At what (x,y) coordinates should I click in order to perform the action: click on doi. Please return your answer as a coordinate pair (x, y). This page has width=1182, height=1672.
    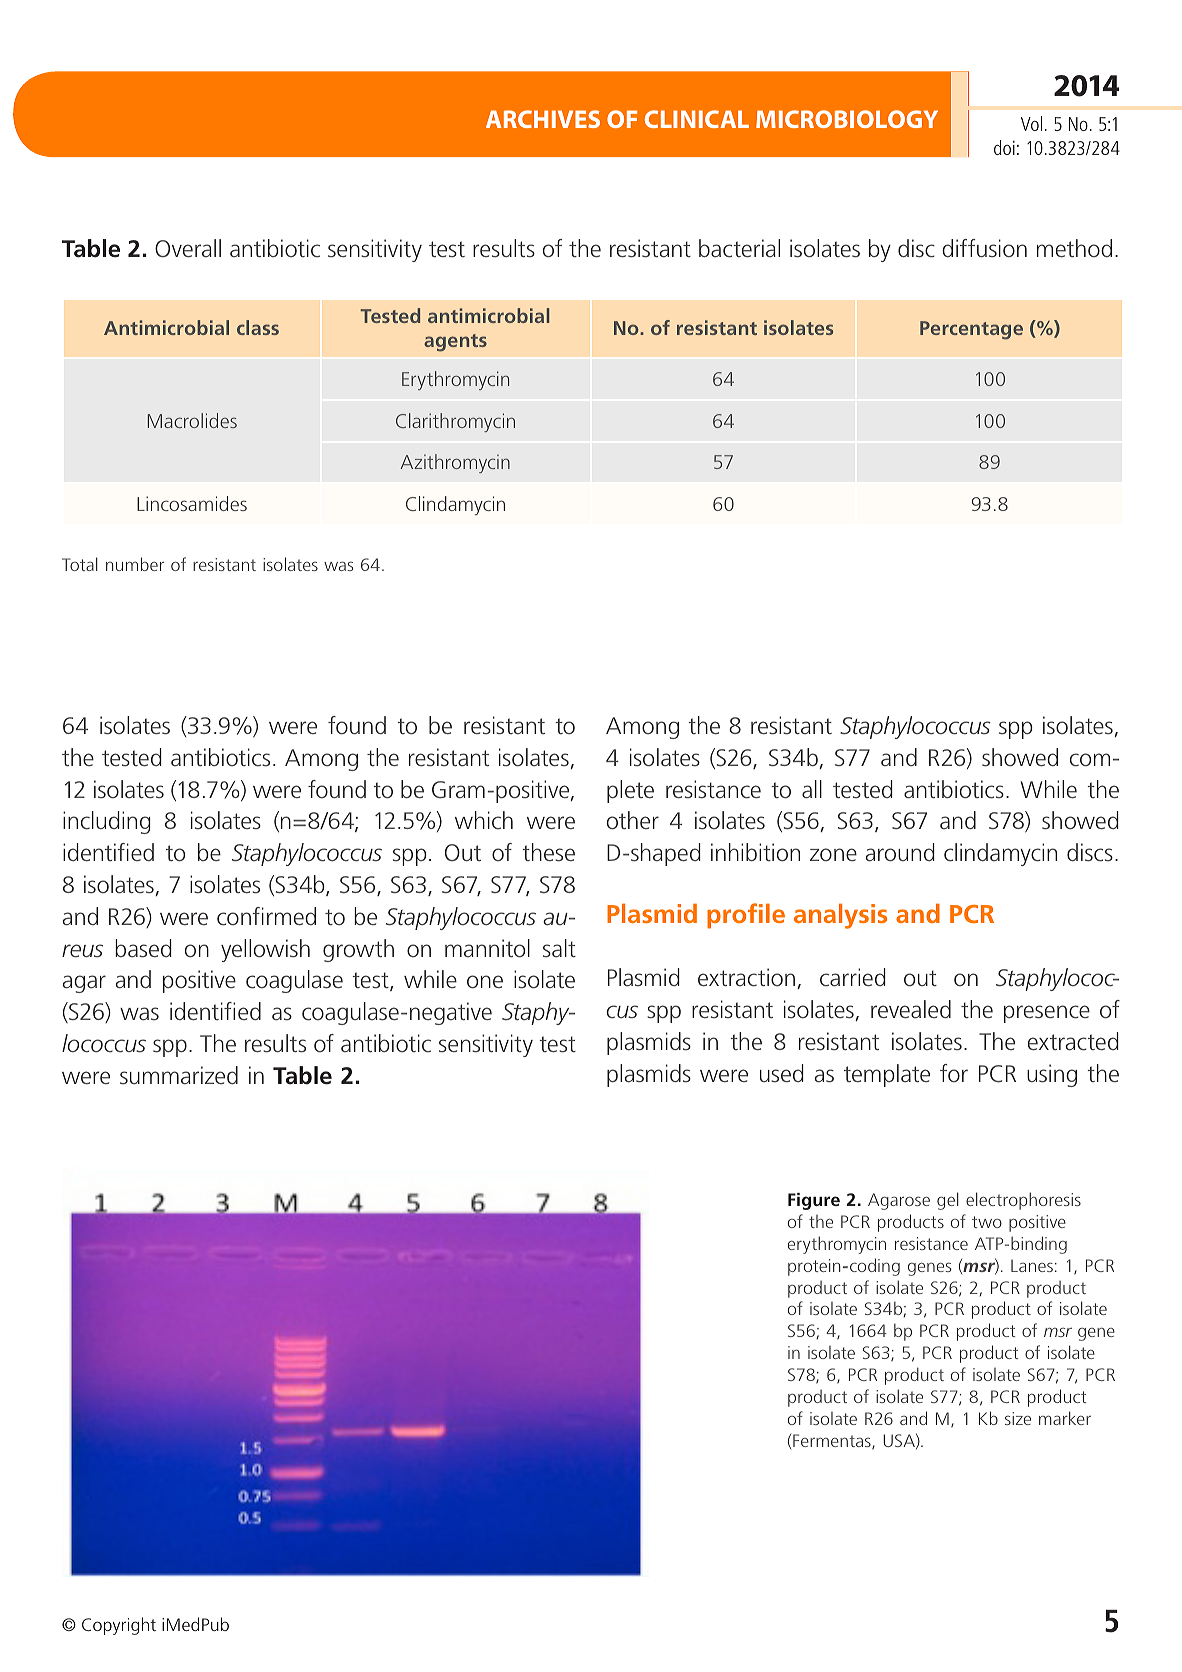
    Looking at the image, I should click on (1004, 147).
